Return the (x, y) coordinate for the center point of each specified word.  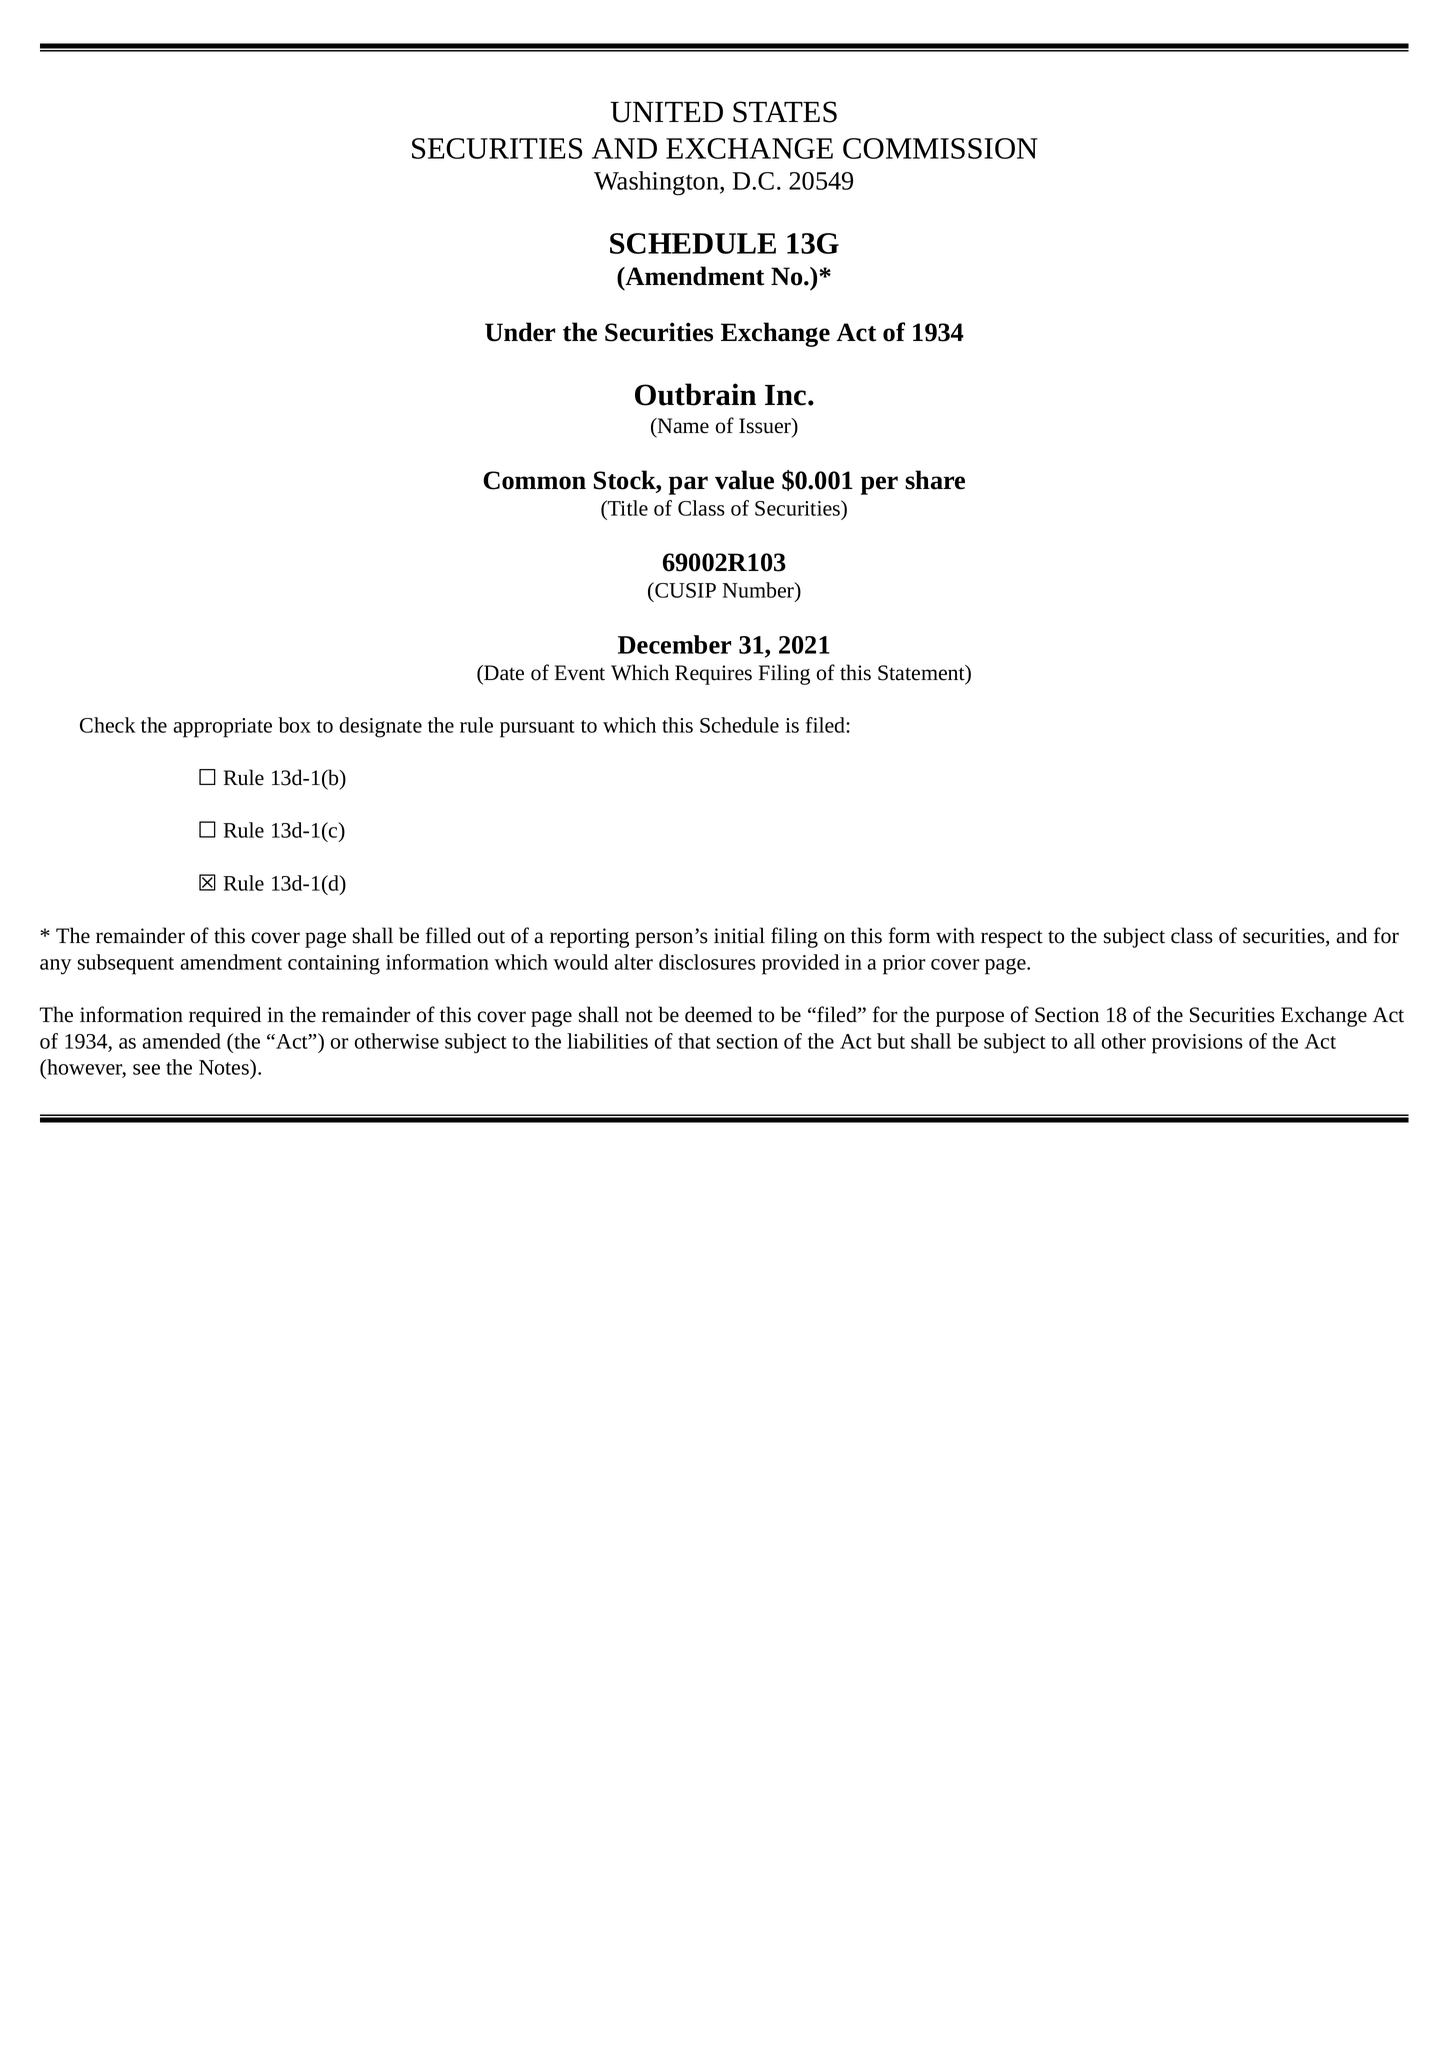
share (935, 480)
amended (181, 1041)
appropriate (222, 728)
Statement (922, 674)
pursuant (537, 729)
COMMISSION (940, 148)
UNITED (666, 112)
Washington (657, 183)
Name (682, 426)
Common (534, 480)
